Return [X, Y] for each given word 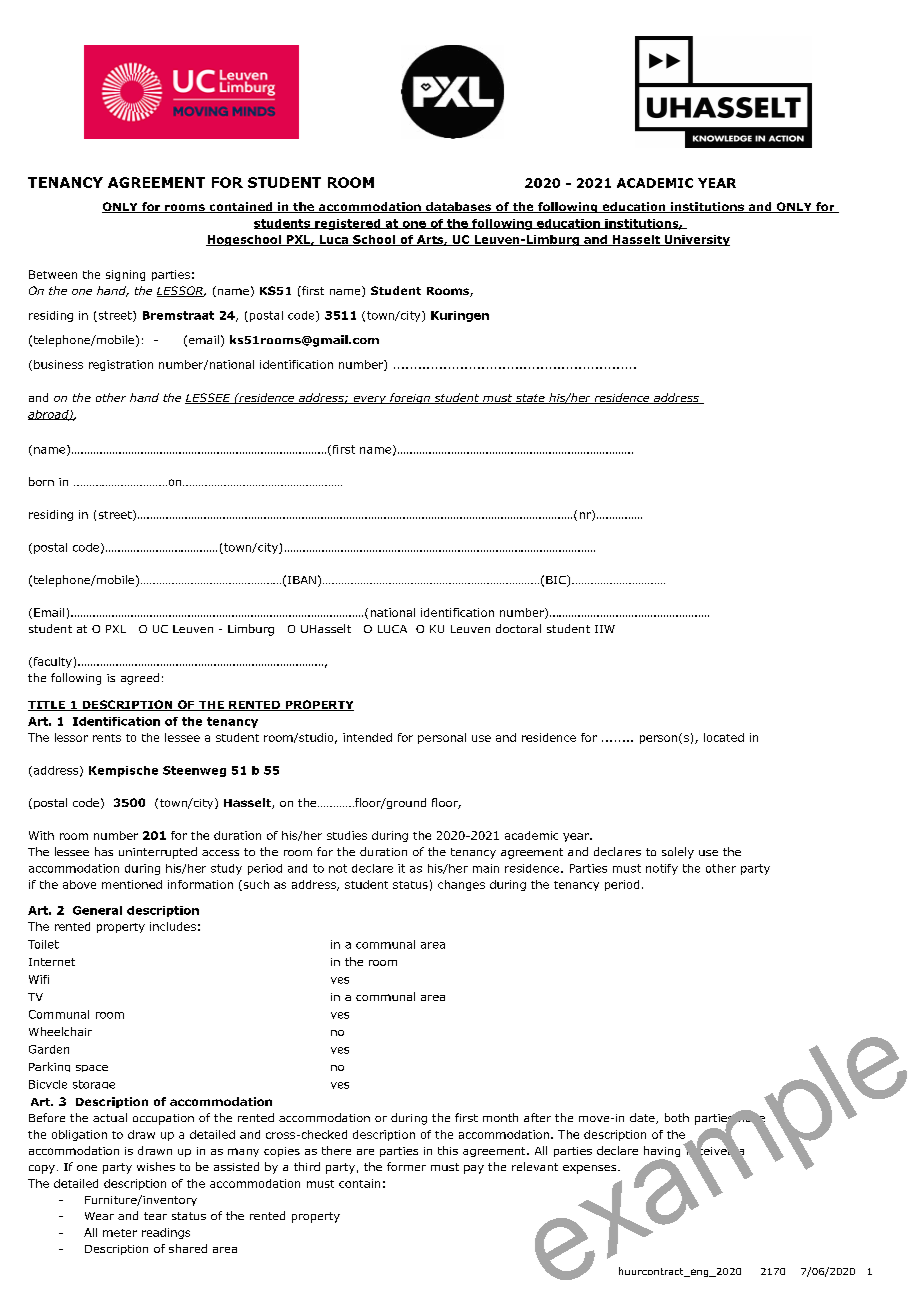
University [696, 240]
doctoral [518, 628]
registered [348, 224]
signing [125, 275]
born [41, 481]
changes [461, 885]
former [406, 1166]
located [724, 737]
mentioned [132, 884]
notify [662, 869]
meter [120, 1233]
